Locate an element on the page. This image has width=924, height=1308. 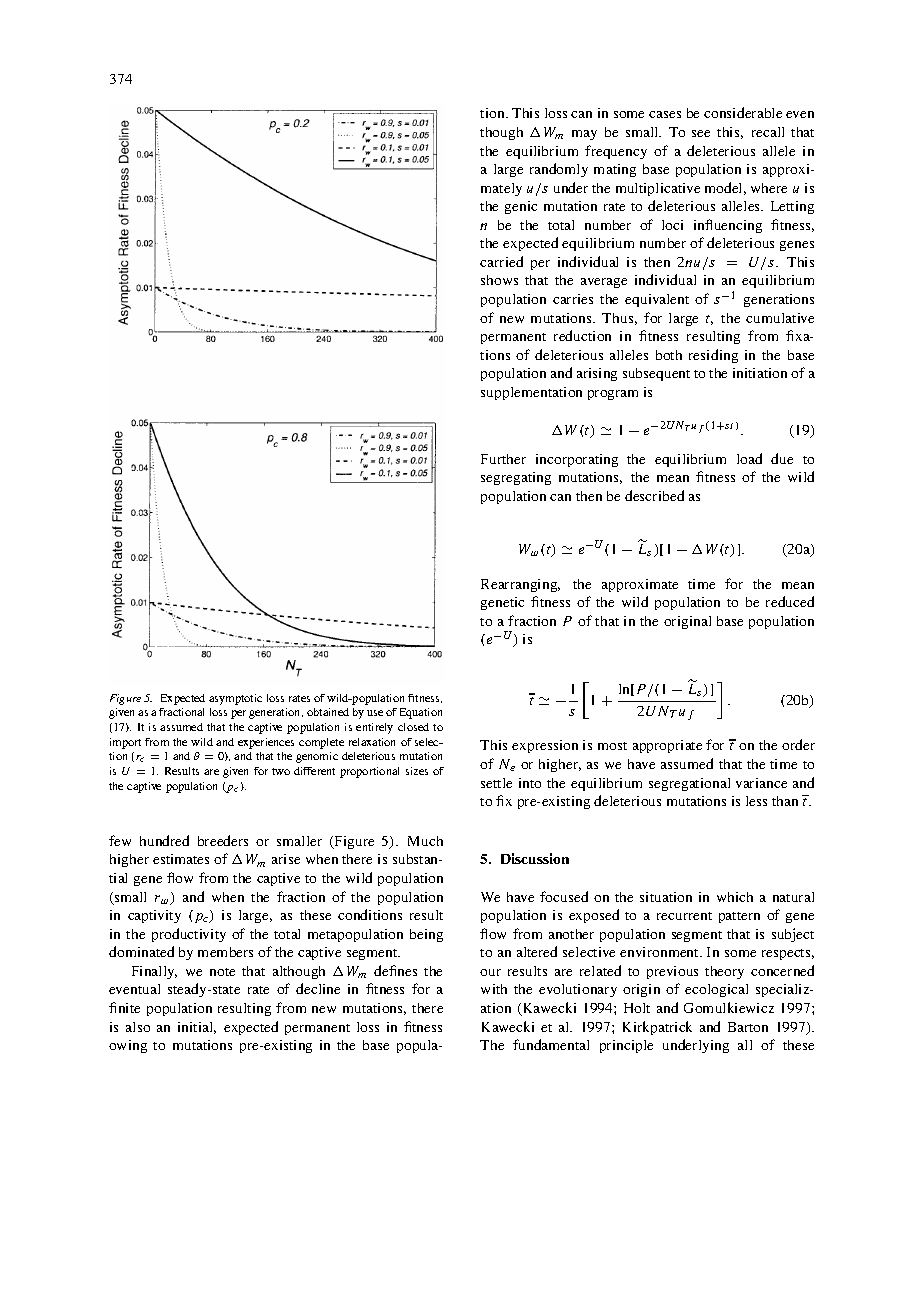
randomly is located at coordinates (559, 170).
